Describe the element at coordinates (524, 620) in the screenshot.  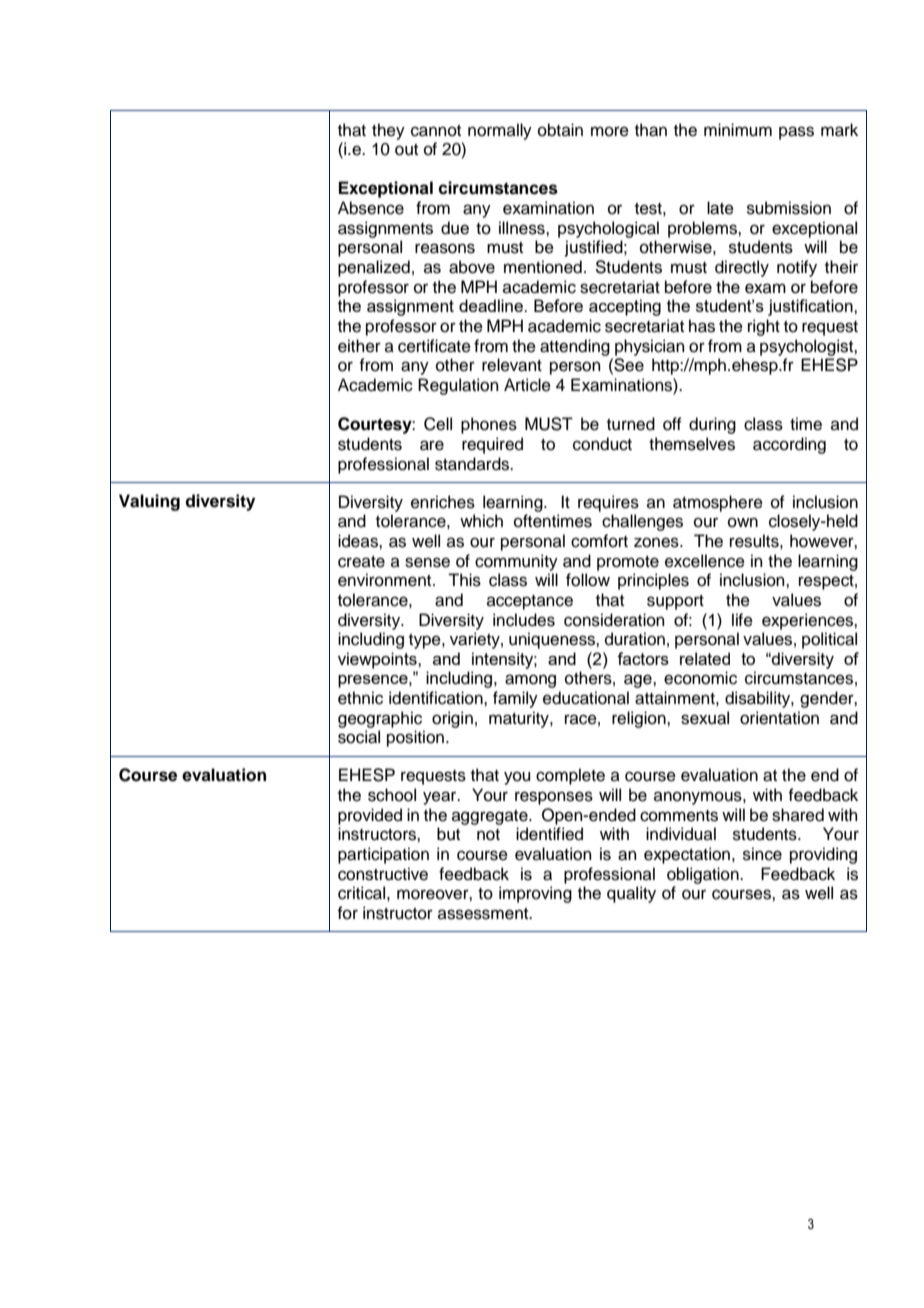
I see `includes` at that location.
